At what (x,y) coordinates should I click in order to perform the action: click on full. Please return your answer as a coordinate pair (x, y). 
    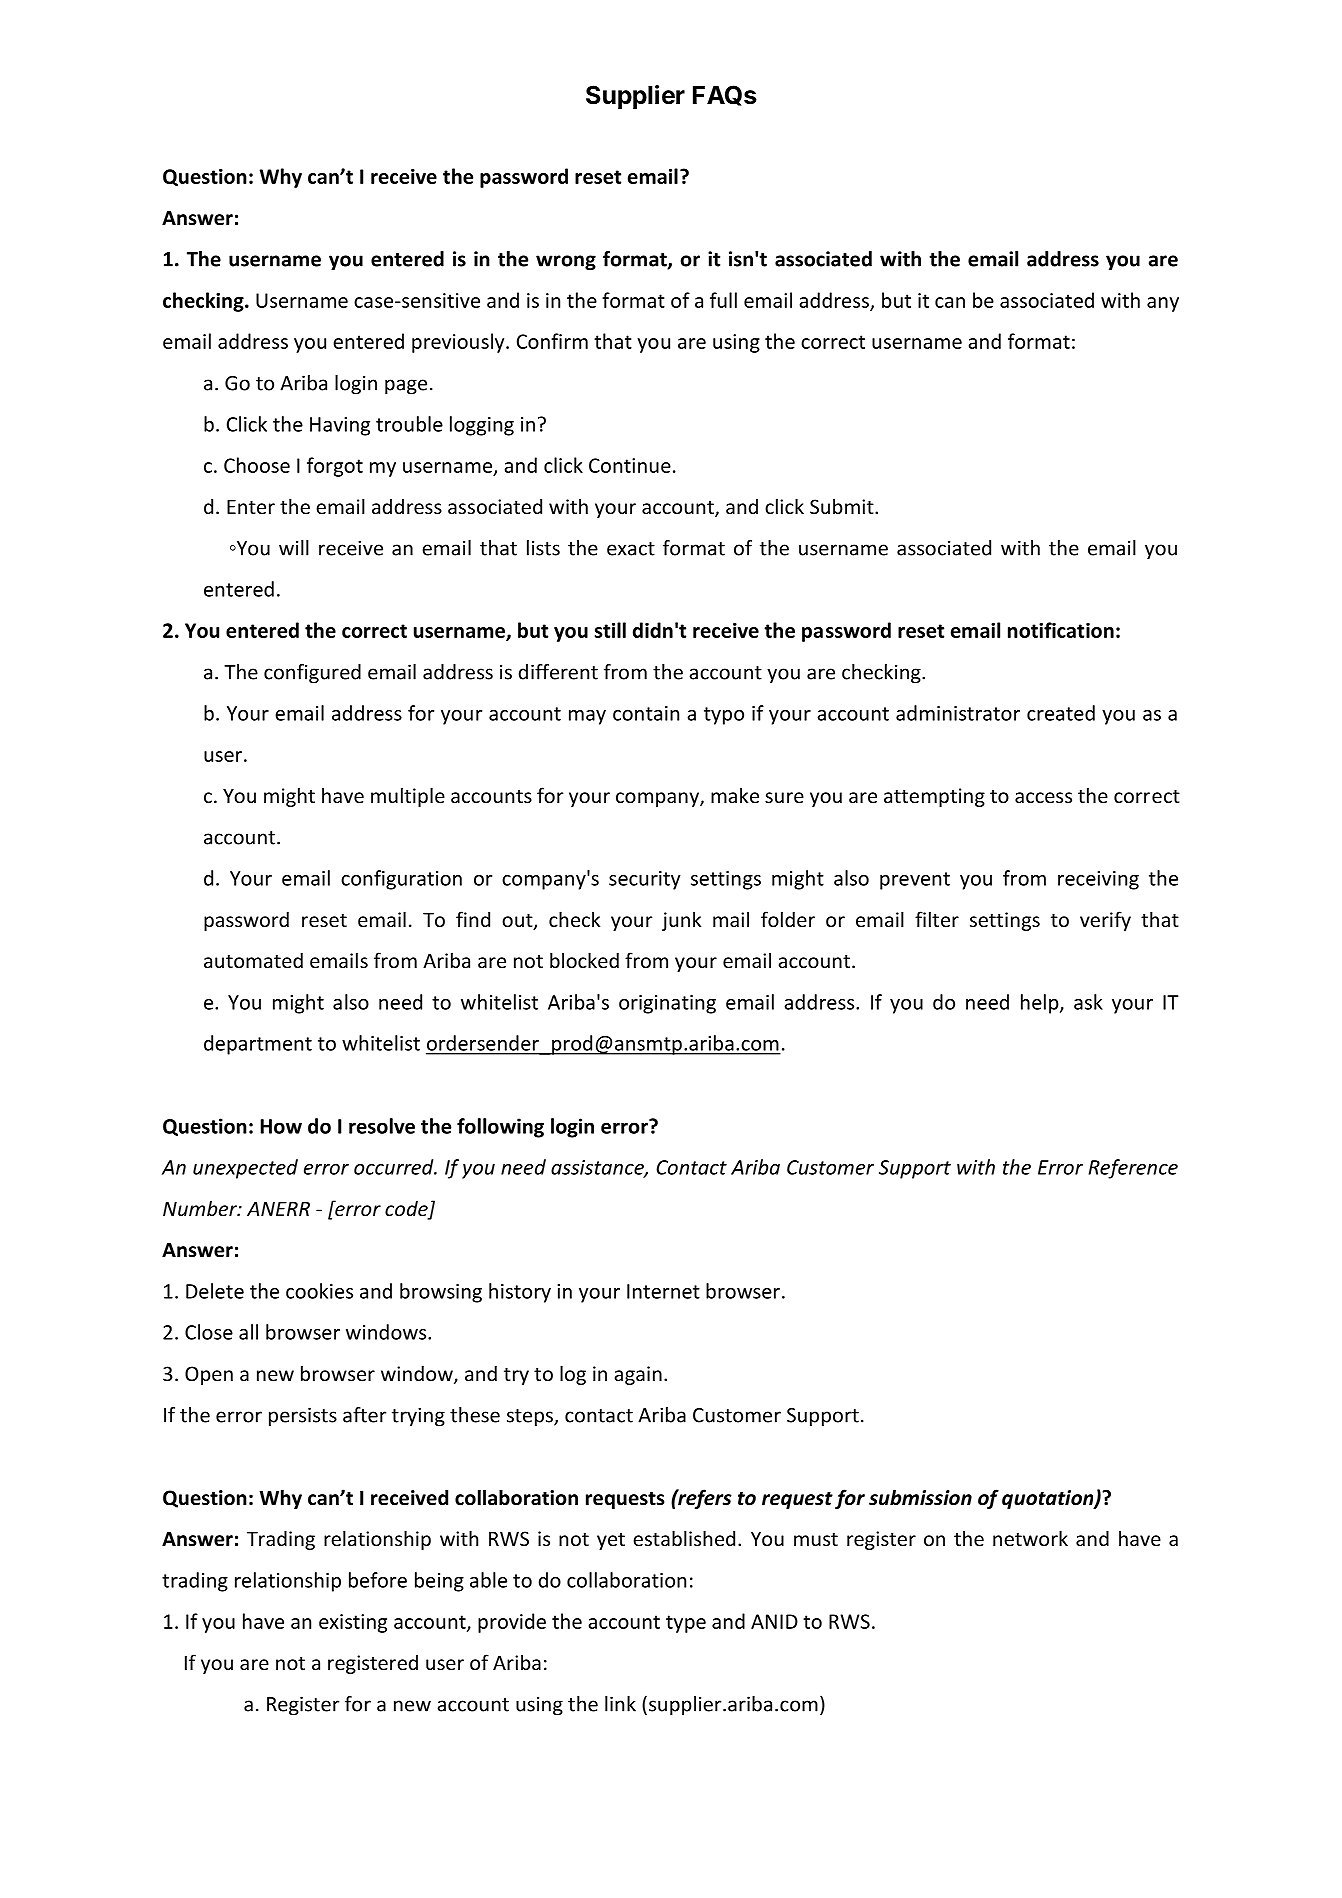
    Looking at the image, I should click on (723, 300).
